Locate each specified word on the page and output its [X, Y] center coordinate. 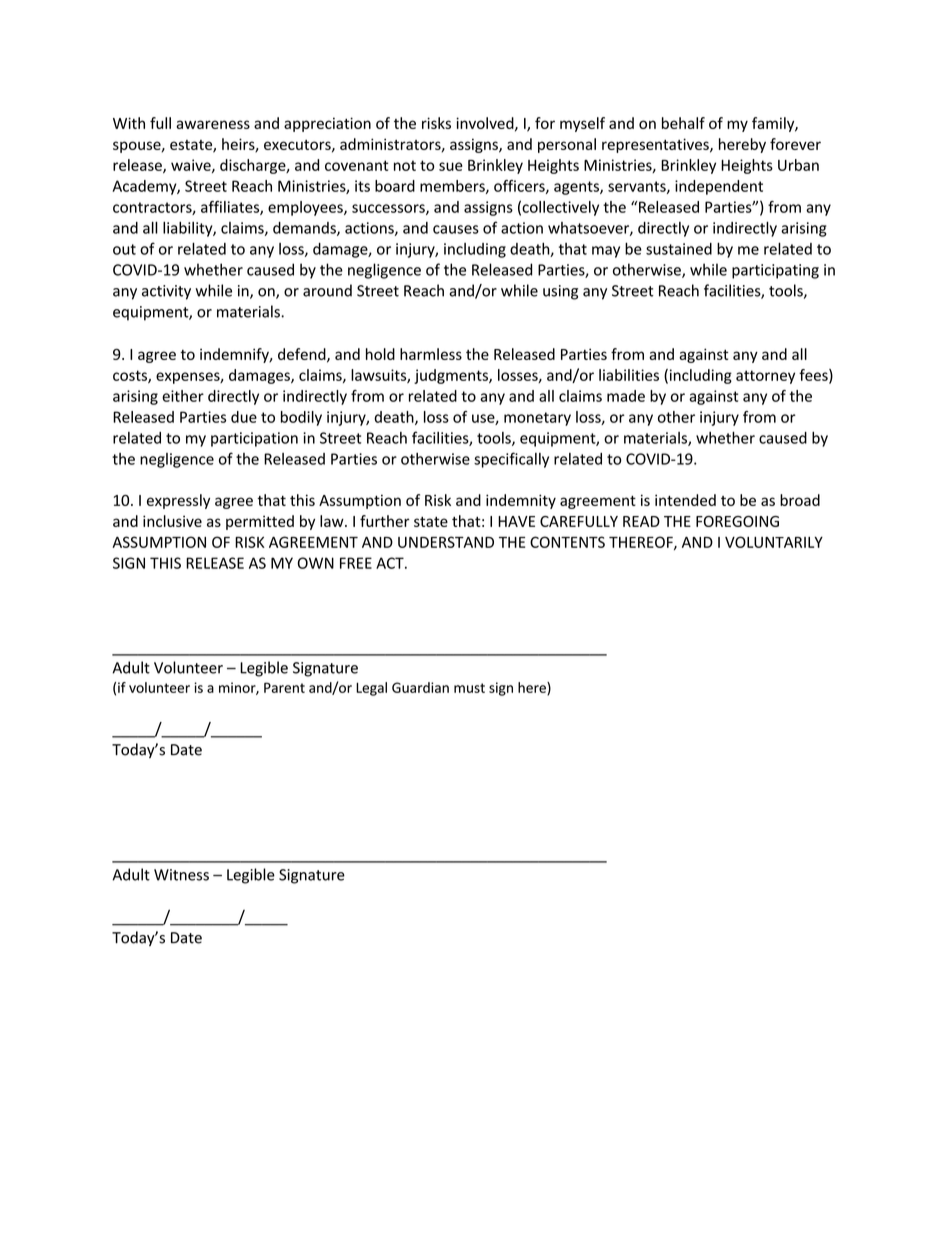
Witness [181, 875]
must [469, 688]
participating [775, 271]
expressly [178, 501]
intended [685, 500]
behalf [683, 123]
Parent [284, 687]
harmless [431, 354]
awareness [213, 124]
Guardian [420, 687]
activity [166, 292]
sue [451, 166]
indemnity [521, 501]
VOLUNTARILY [774, 542]
